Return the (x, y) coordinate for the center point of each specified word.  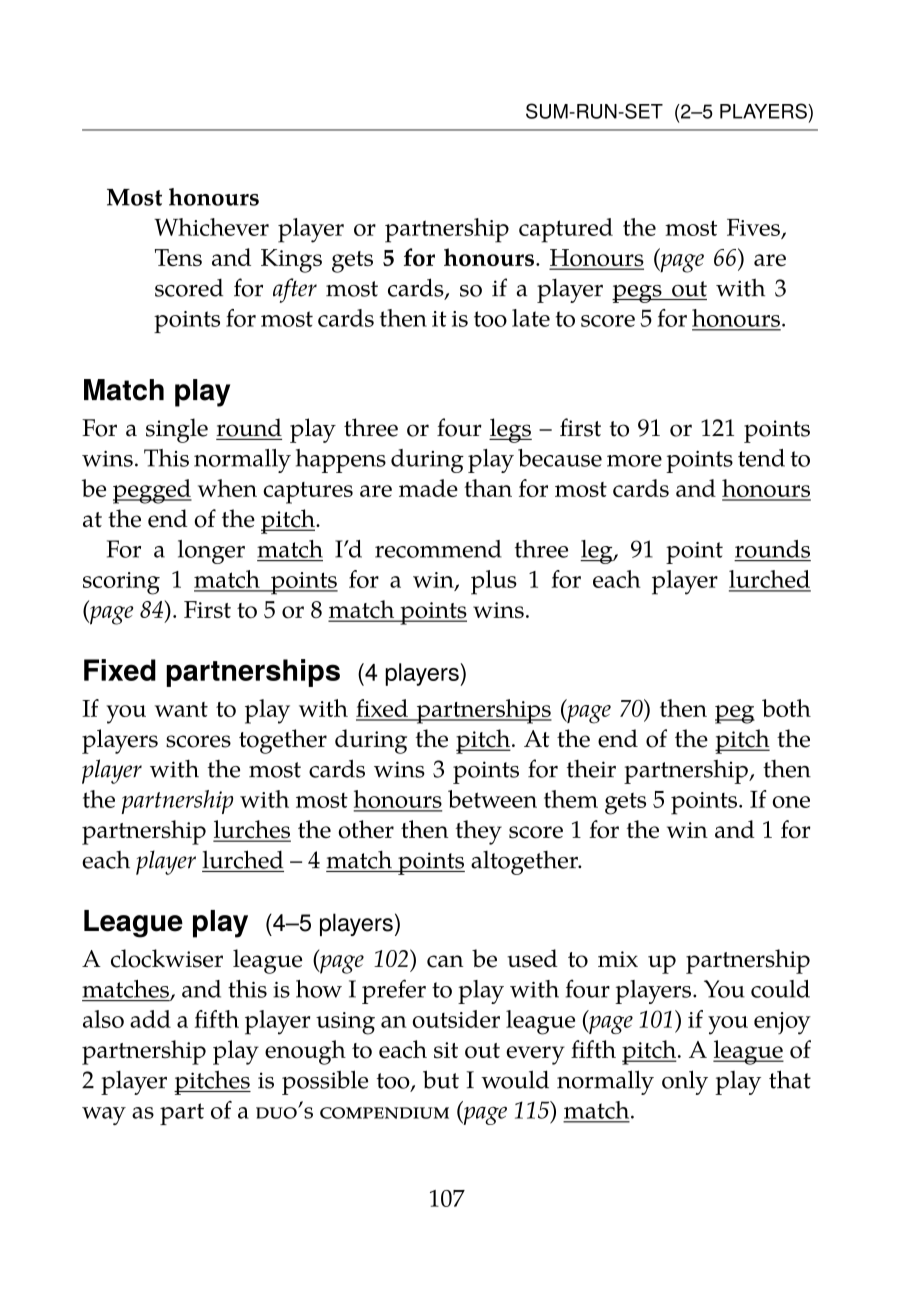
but (441, 1079)
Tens (178, 258)
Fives (753, 227)
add (150, 1019)
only (685, 1082)
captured (566, 230)
